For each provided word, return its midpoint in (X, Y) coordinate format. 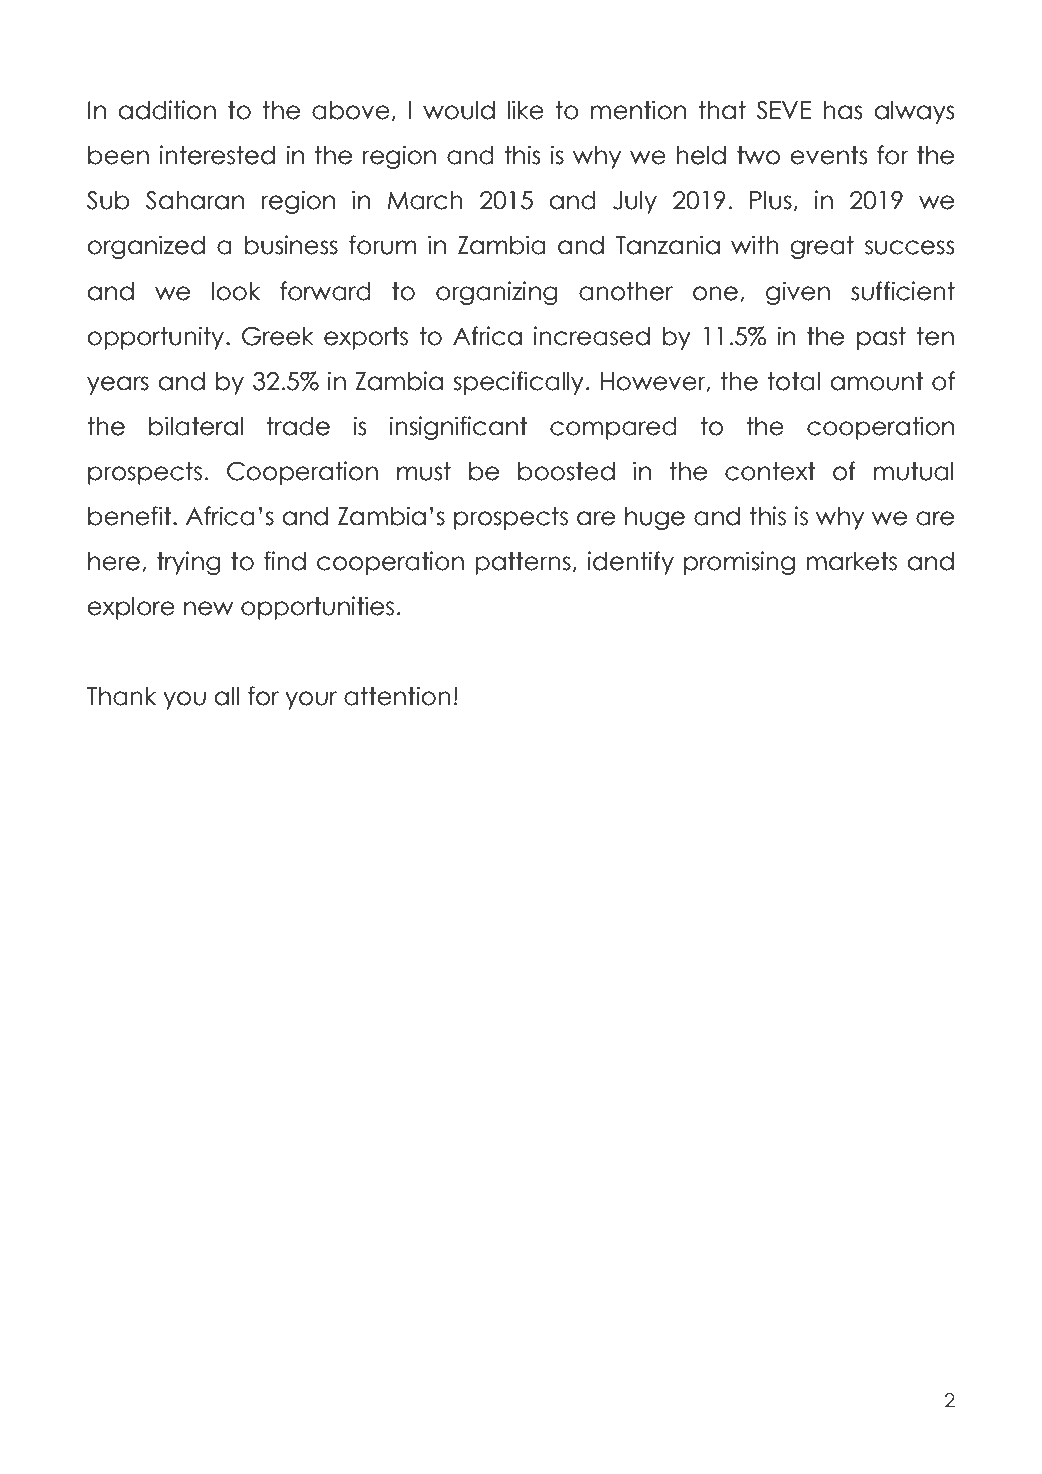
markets (851, 561)
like (526, 110)
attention (397, 696)
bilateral (196, 426)
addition (167, 110)
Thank (121, 696)
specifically (518, 383)
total (794, 381)
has (843, 110)
